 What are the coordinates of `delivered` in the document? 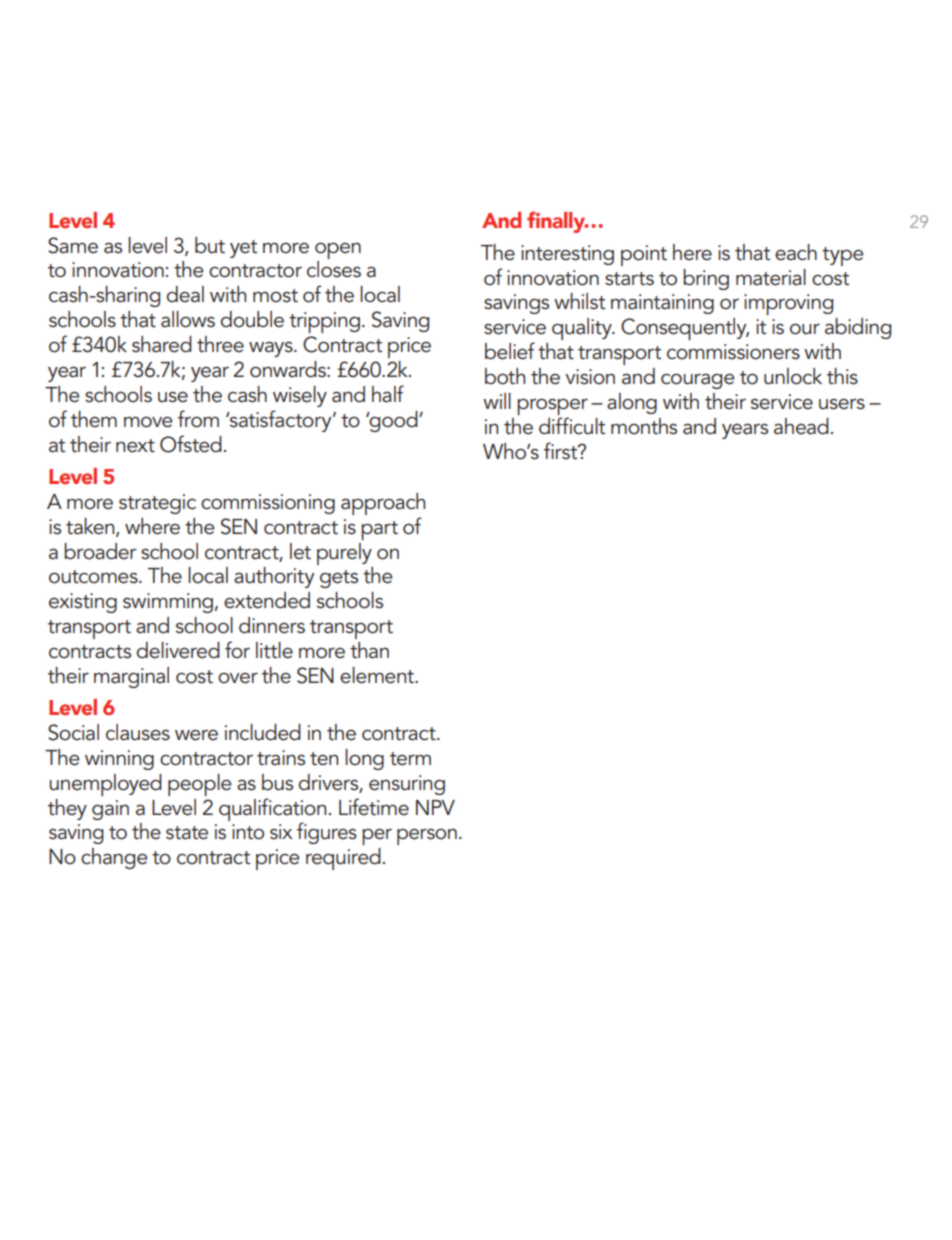 It's located at (178, 650).
